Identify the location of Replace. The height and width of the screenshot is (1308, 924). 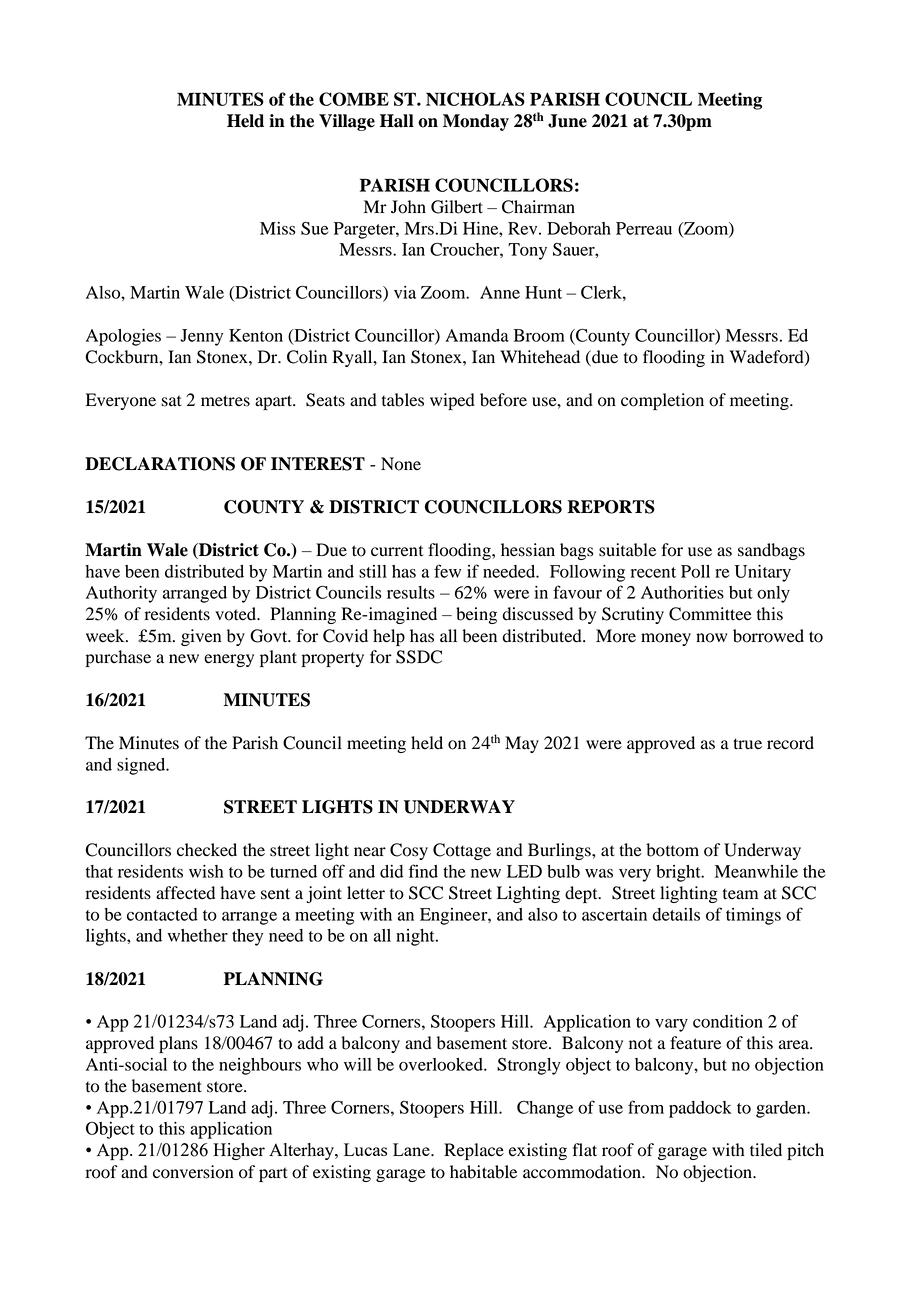
(474, 1151).
